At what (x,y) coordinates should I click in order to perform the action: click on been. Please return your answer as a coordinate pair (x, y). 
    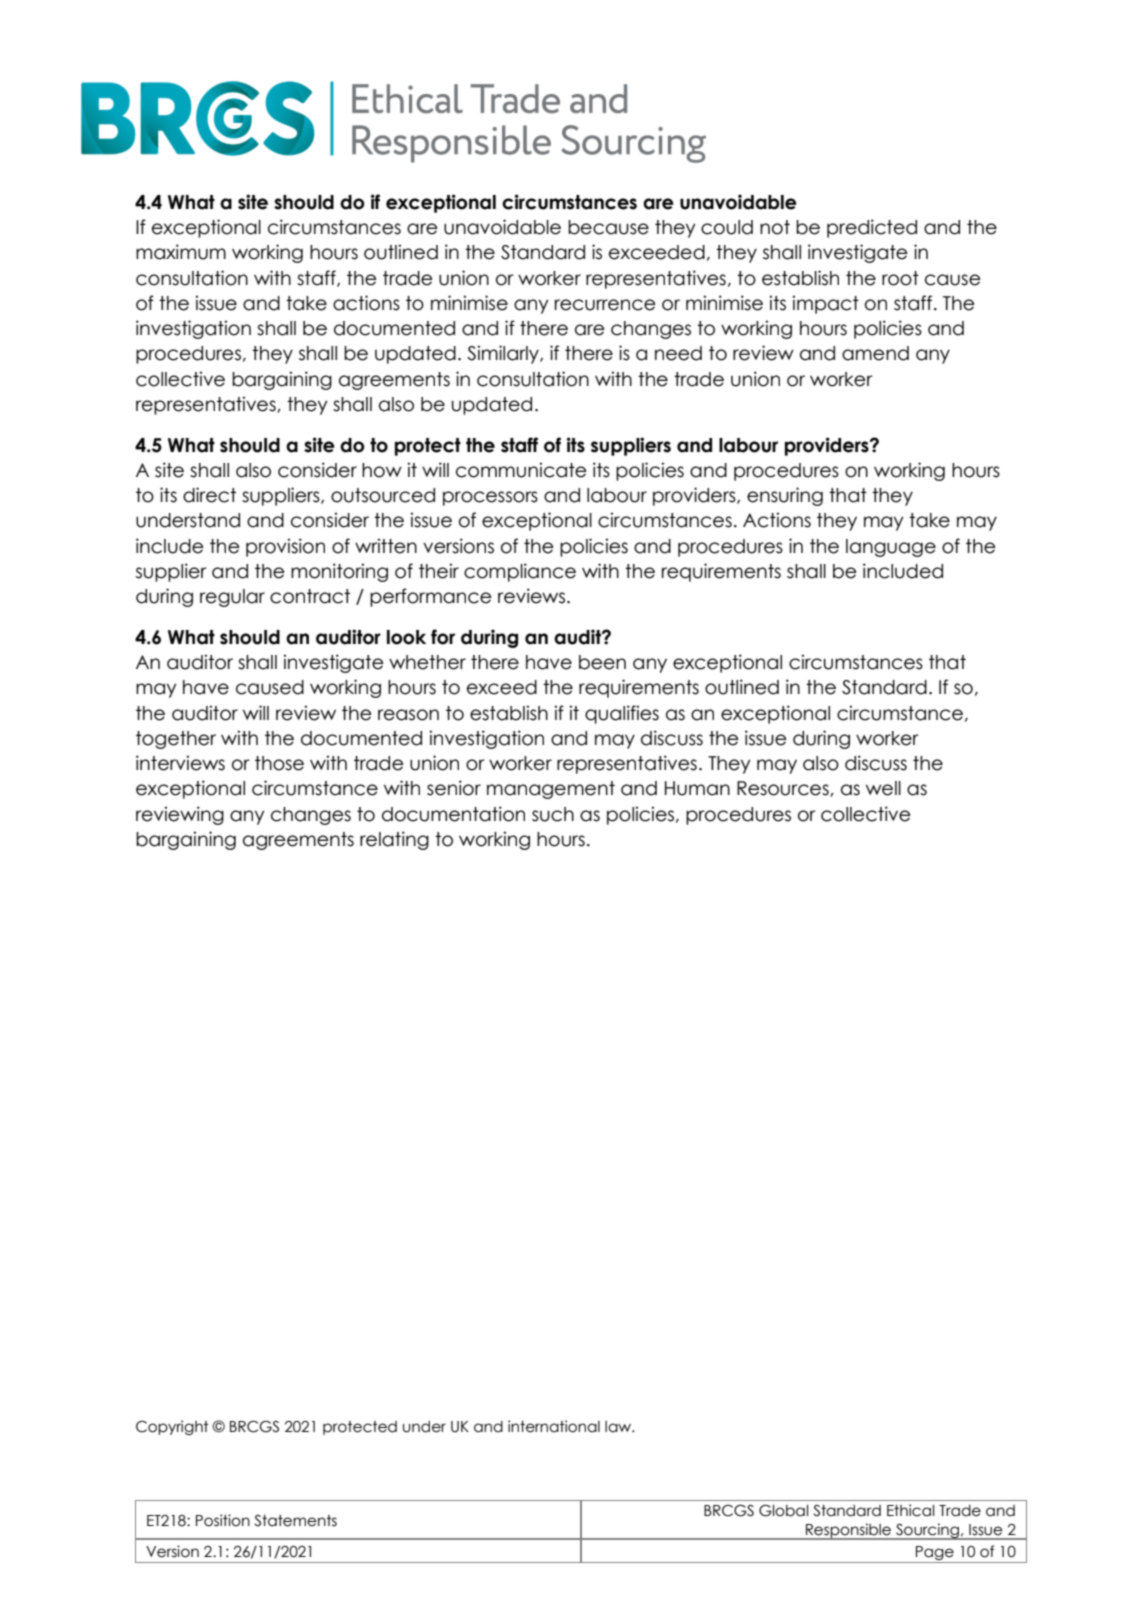
    Looking at the image, I should click on (602, 662).
